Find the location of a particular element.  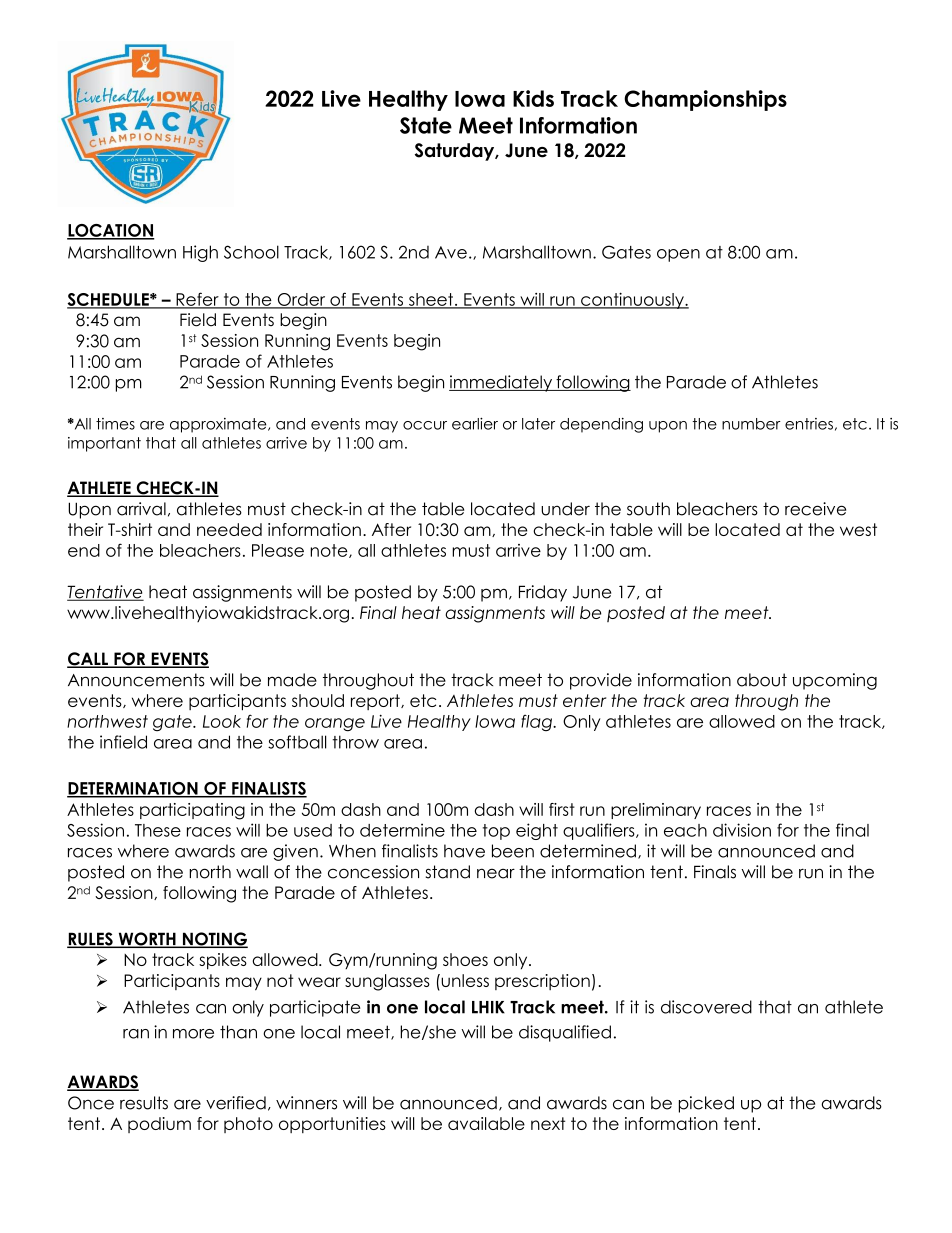

Announcements is located at coordinates (136, 680).
